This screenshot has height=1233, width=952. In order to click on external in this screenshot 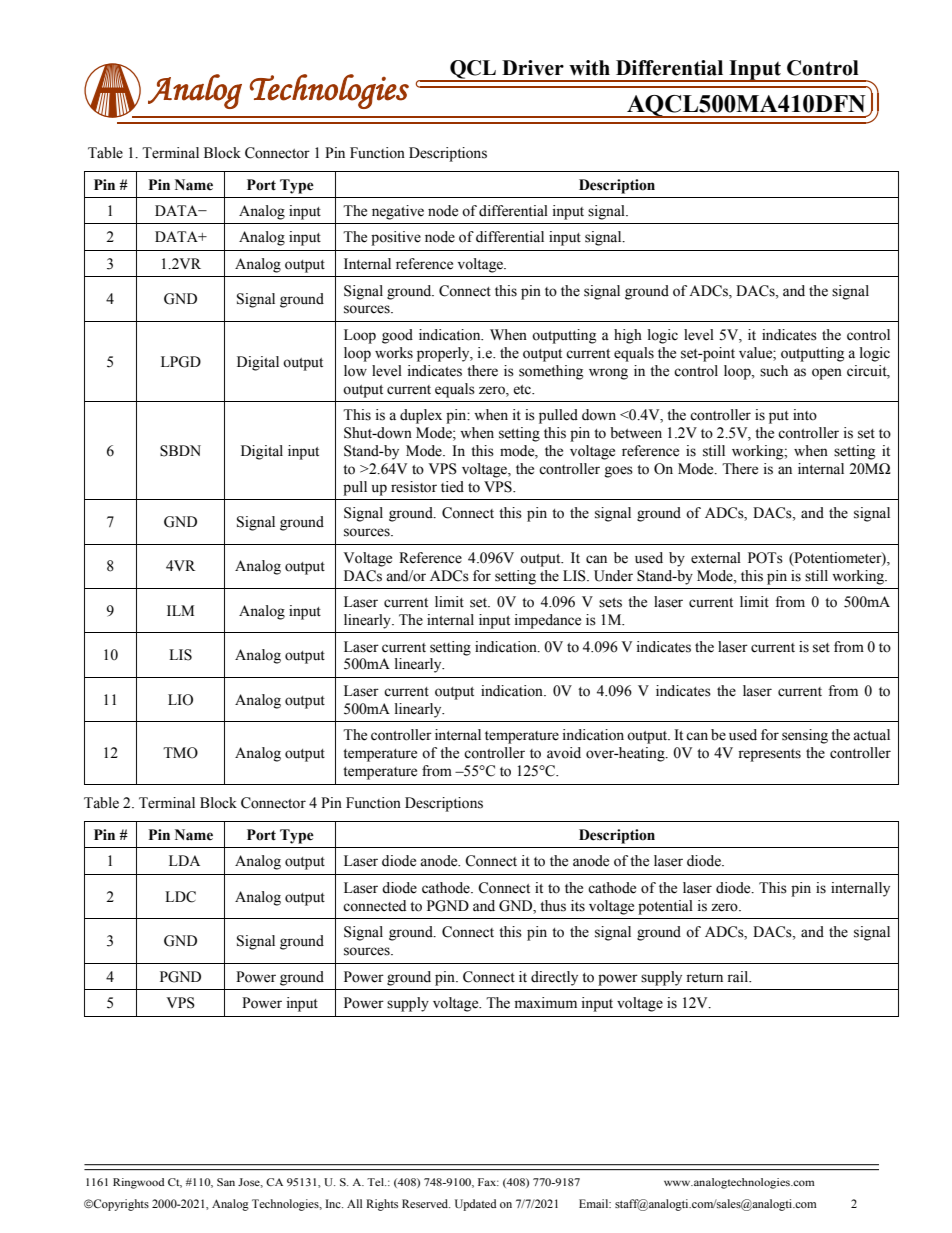, I will do `click(716, 558)`.
